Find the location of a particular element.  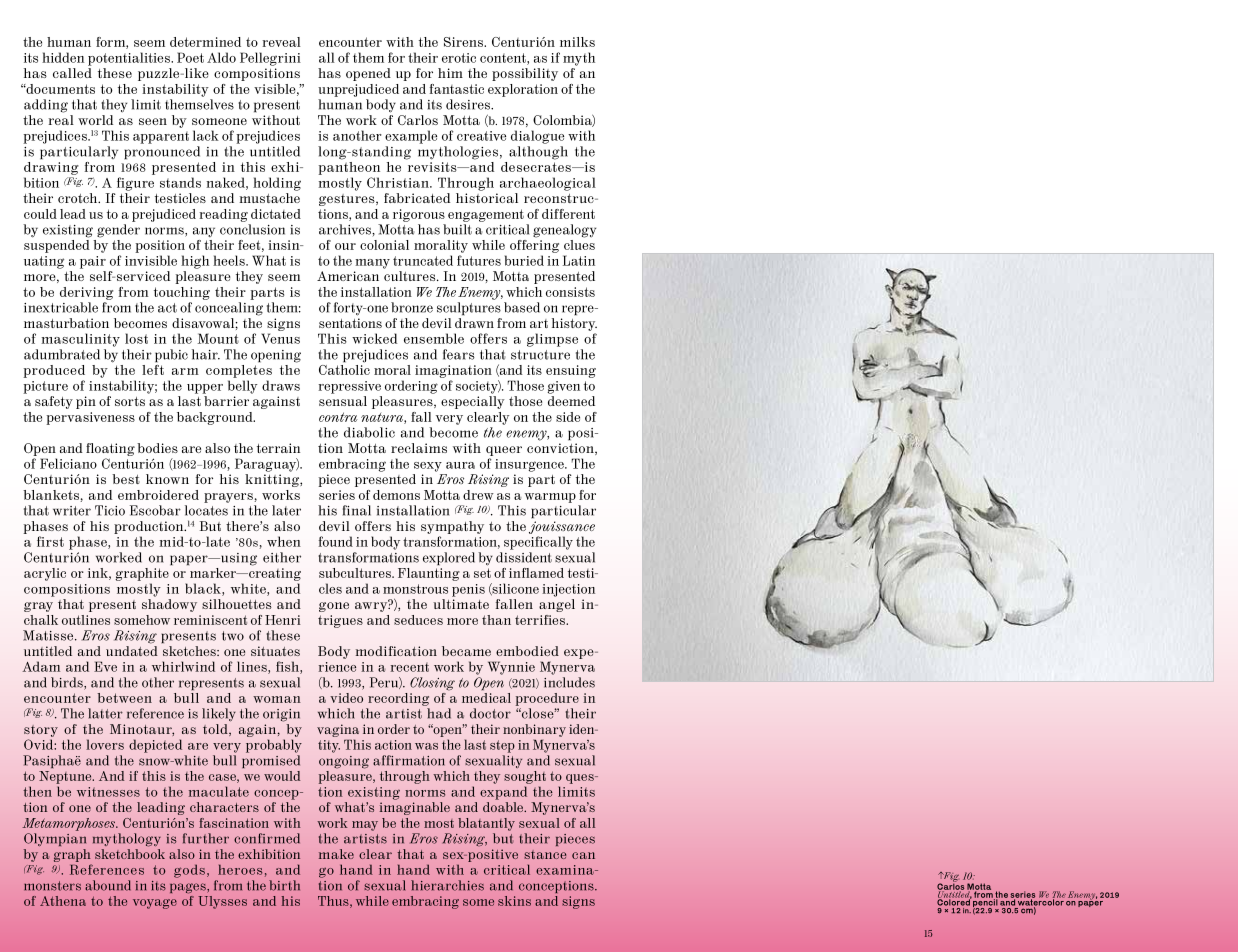

birth is located at coordinates (284, 885).
